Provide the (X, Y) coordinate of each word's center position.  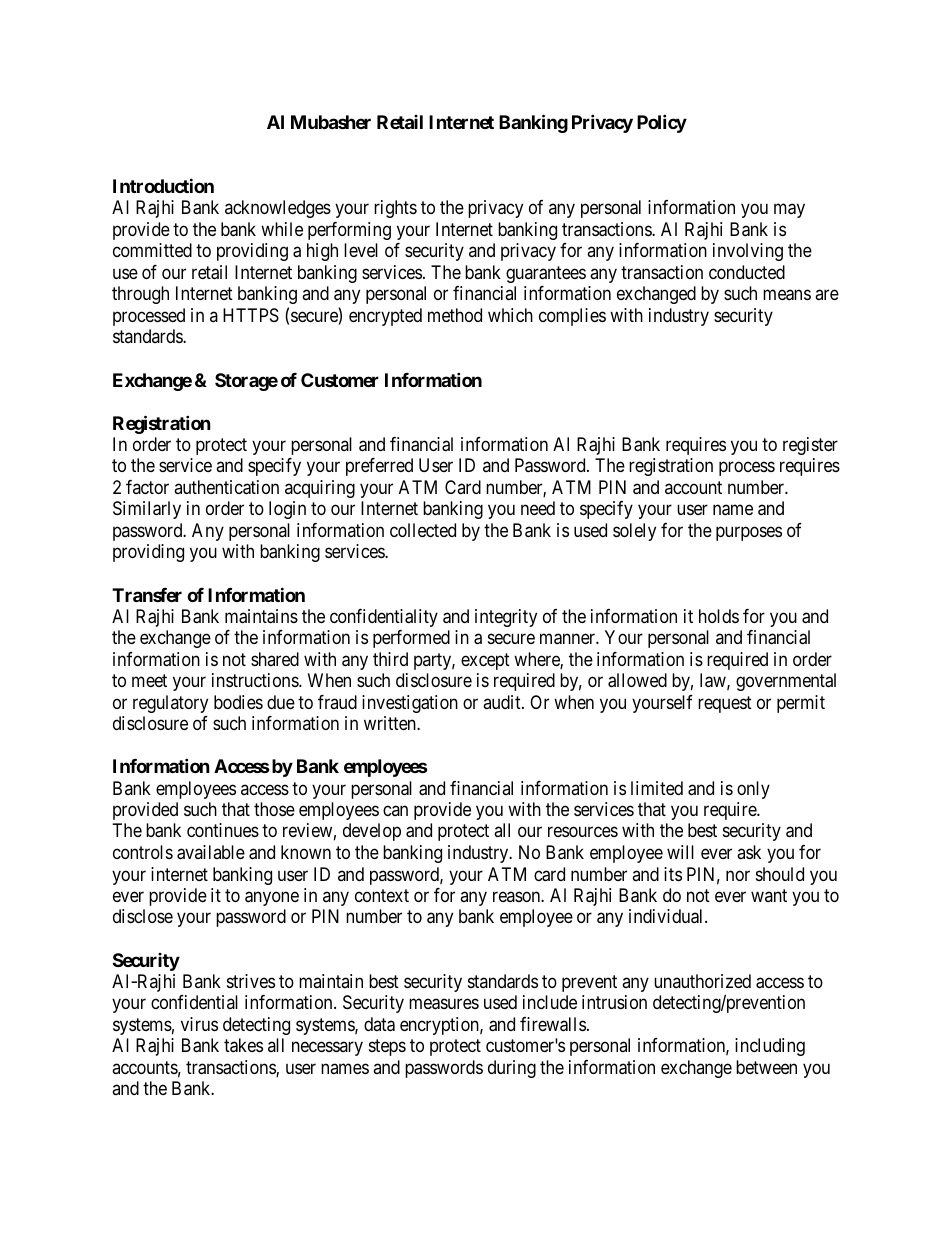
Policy (662, 123)
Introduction (163, 185)
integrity (506, 618)
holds (719, 616)
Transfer (147, 595)
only (753, 790)
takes (243, 1045)
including (770, 1047)
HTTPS (251, 315)
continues (223, 830)
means (787, 295)
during (512, 1069)
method (455, 315)
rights (395, 209)
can (395, 810)
